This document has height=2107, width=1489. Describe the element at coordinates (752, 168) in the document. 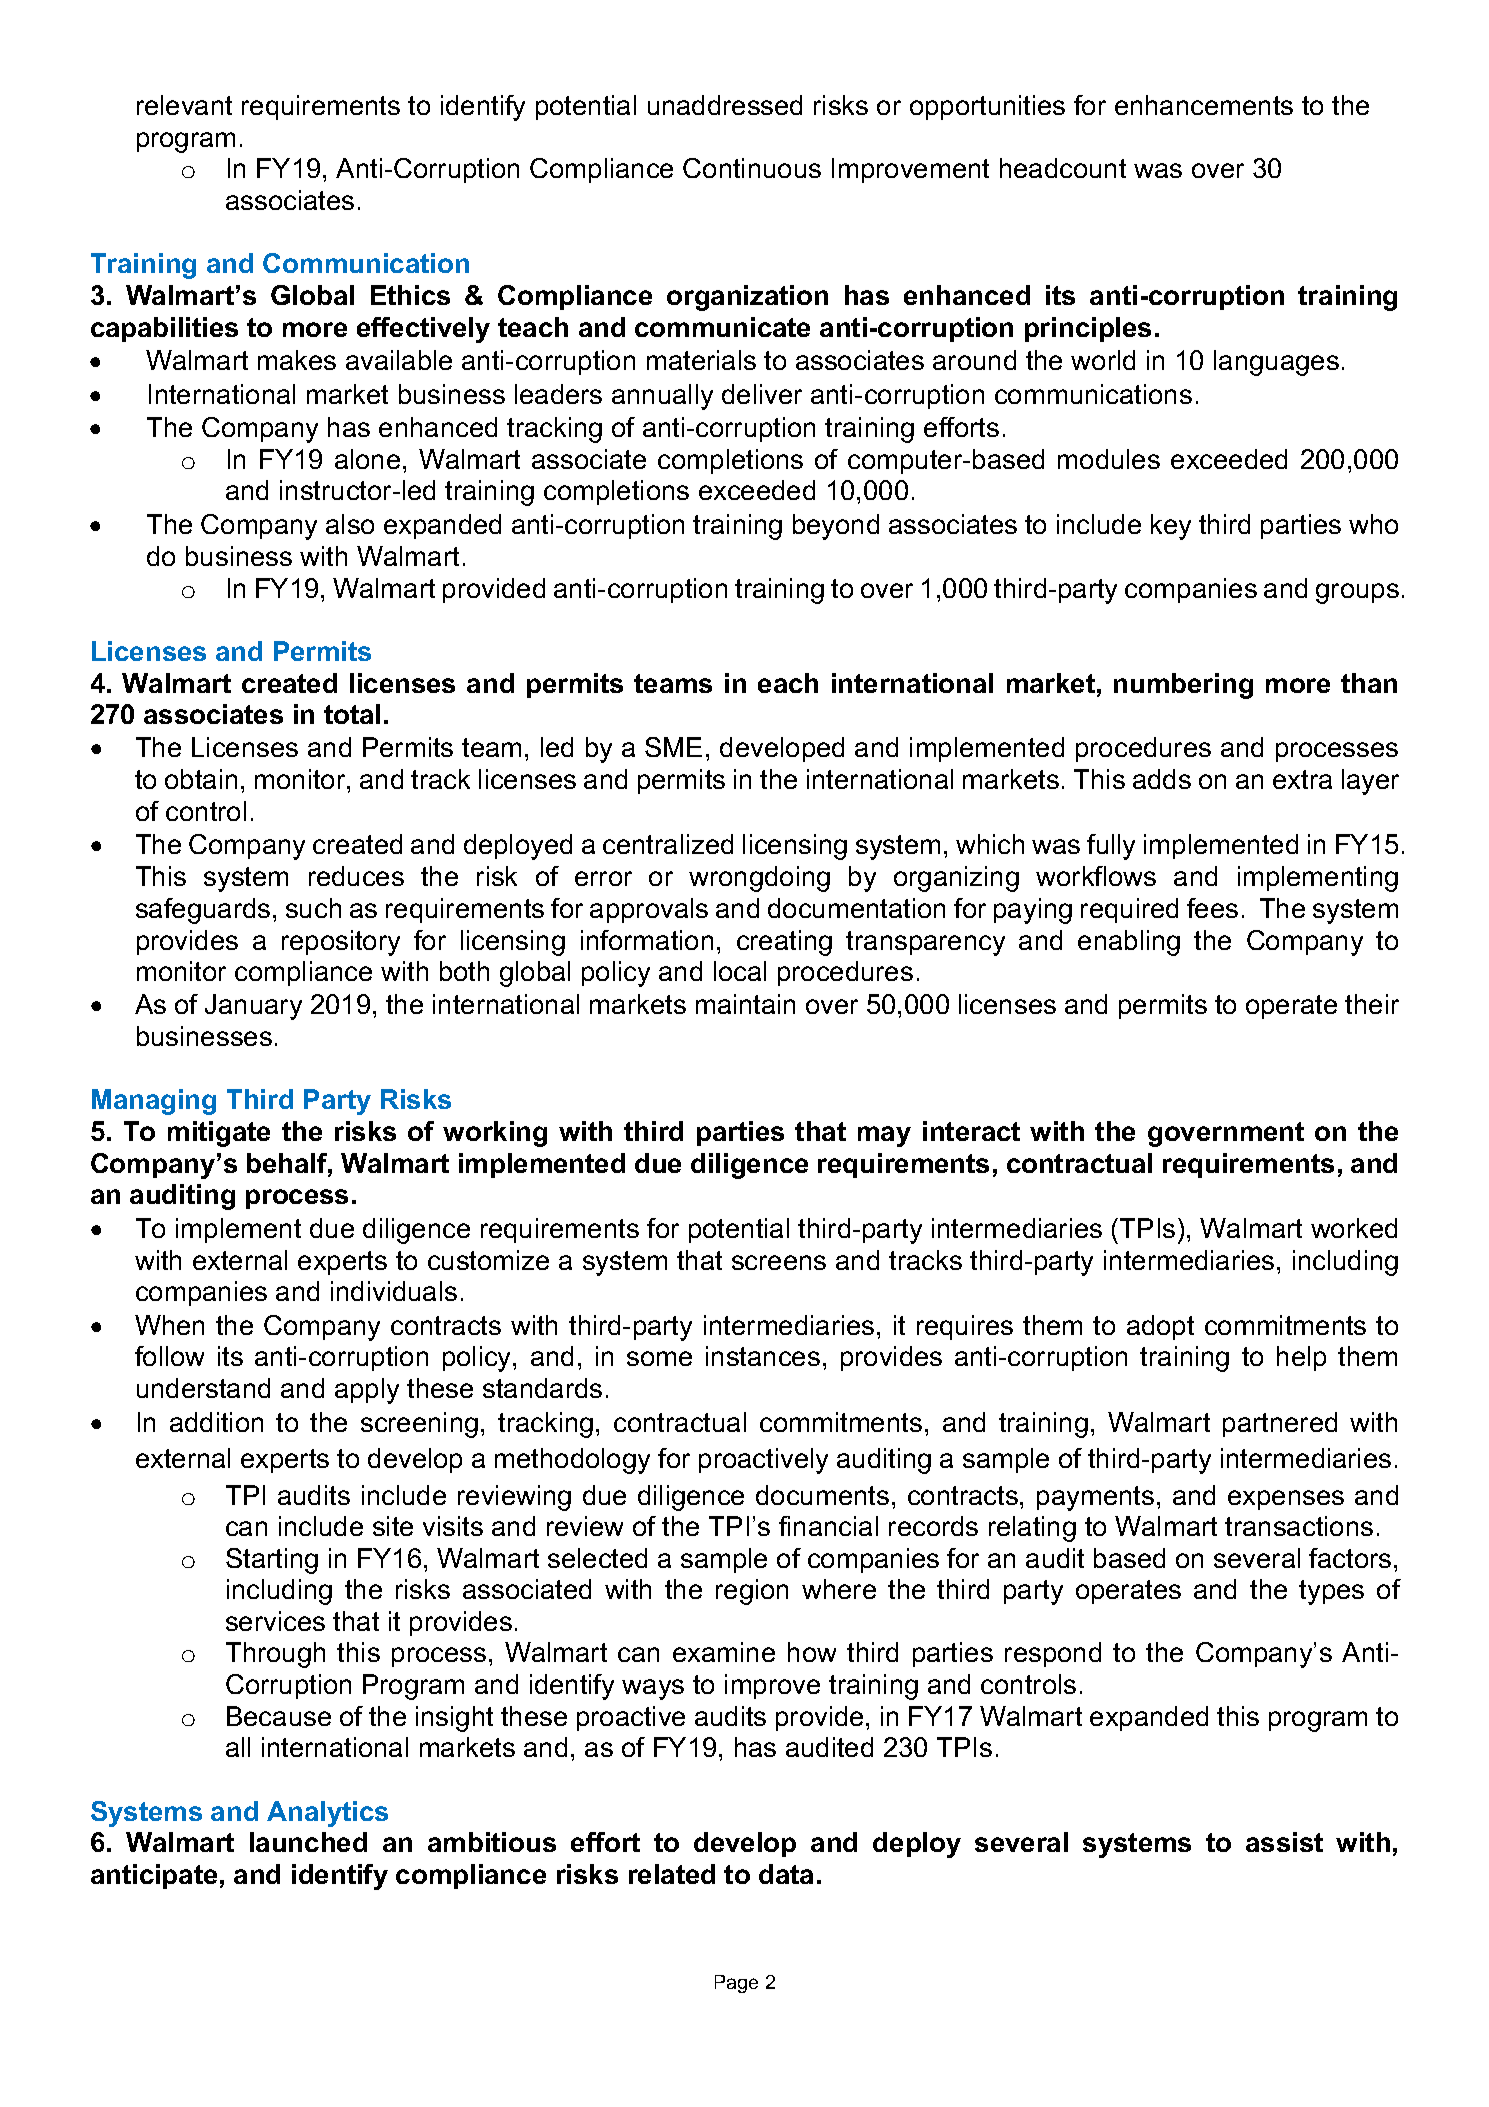

I see `Continuous` at that location.
